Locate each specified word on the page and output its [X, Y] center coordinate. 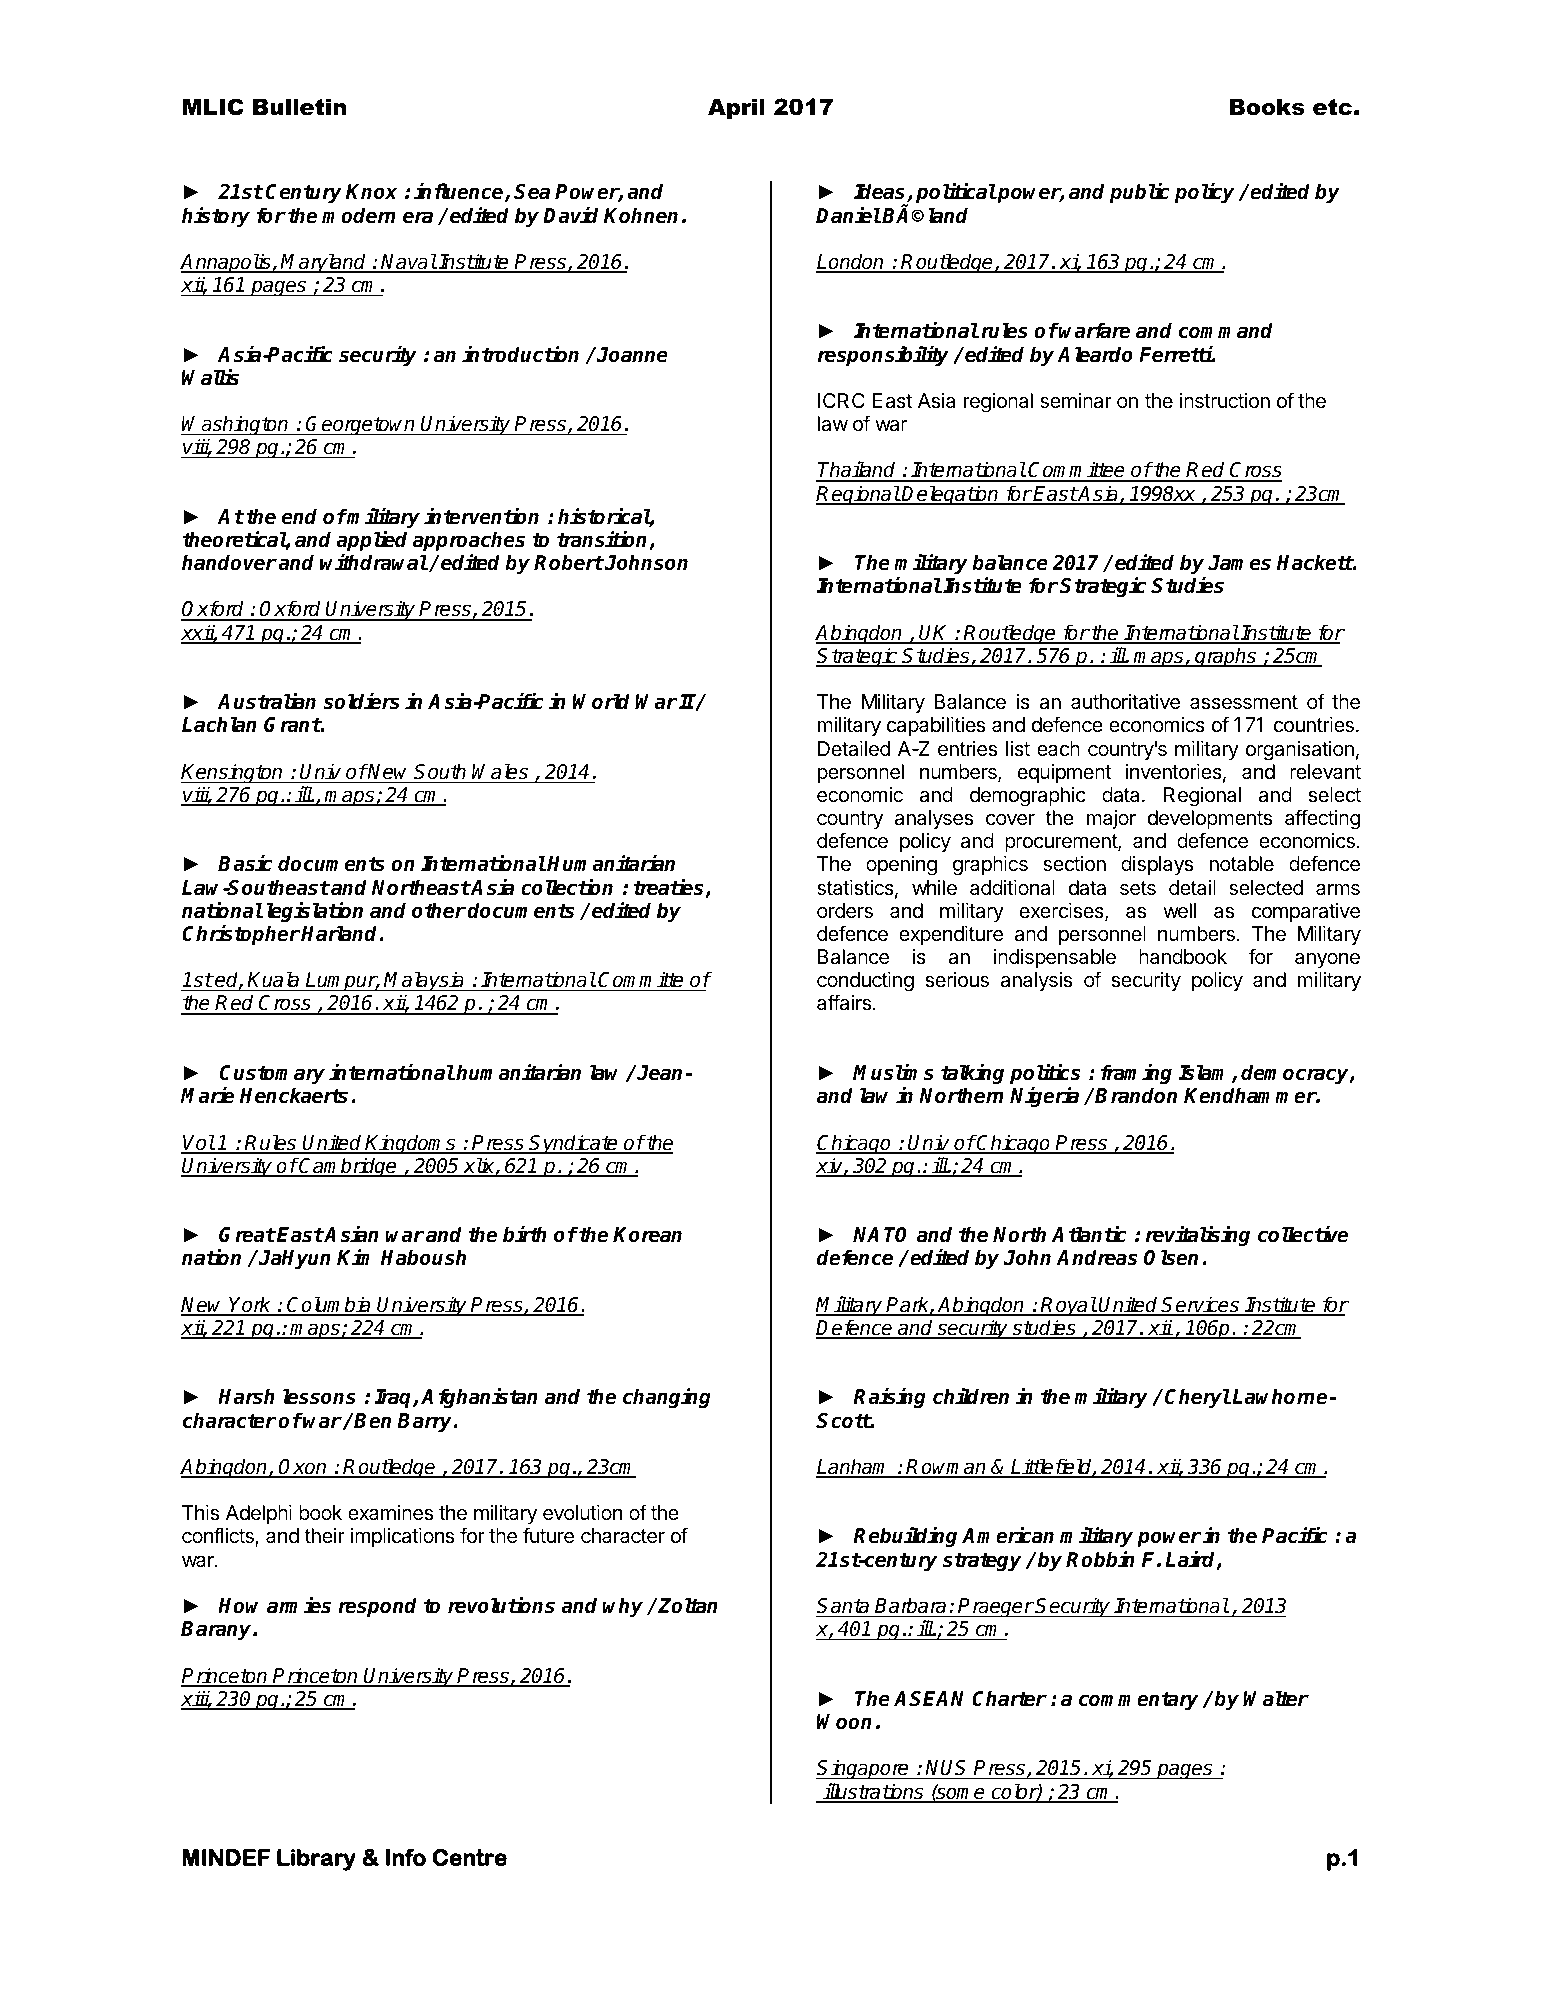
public [1139, 193]
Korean [647, 1235]
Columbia [330, 1305]
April [736, 109]
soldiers [361, 701]
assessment [1244, 702]
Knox [371, 192]
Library [316, 1860]
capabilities [936, 726]
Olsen [1171, 1257]
